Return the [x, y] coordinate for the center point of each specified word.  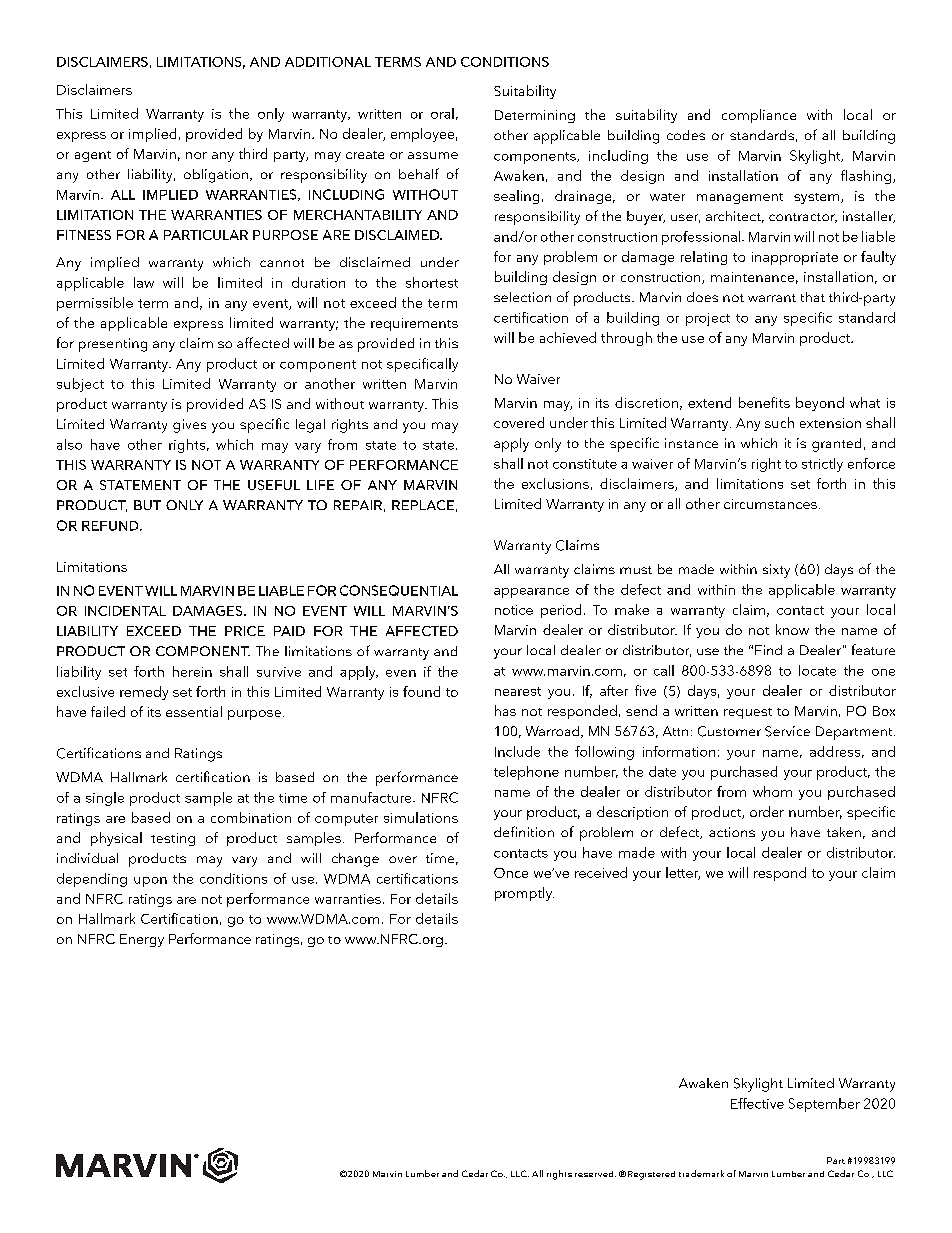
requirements [414, 324]
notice [514, 610]
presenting [113, 345]
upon [150, 882]
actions [732, 832]
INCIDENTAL [125, 611]
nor [196, 155]
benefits [764, 402]
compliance [759, 116]
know [792, 629]
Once [511, 873]
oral [442, 113]
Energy [142, 940]
